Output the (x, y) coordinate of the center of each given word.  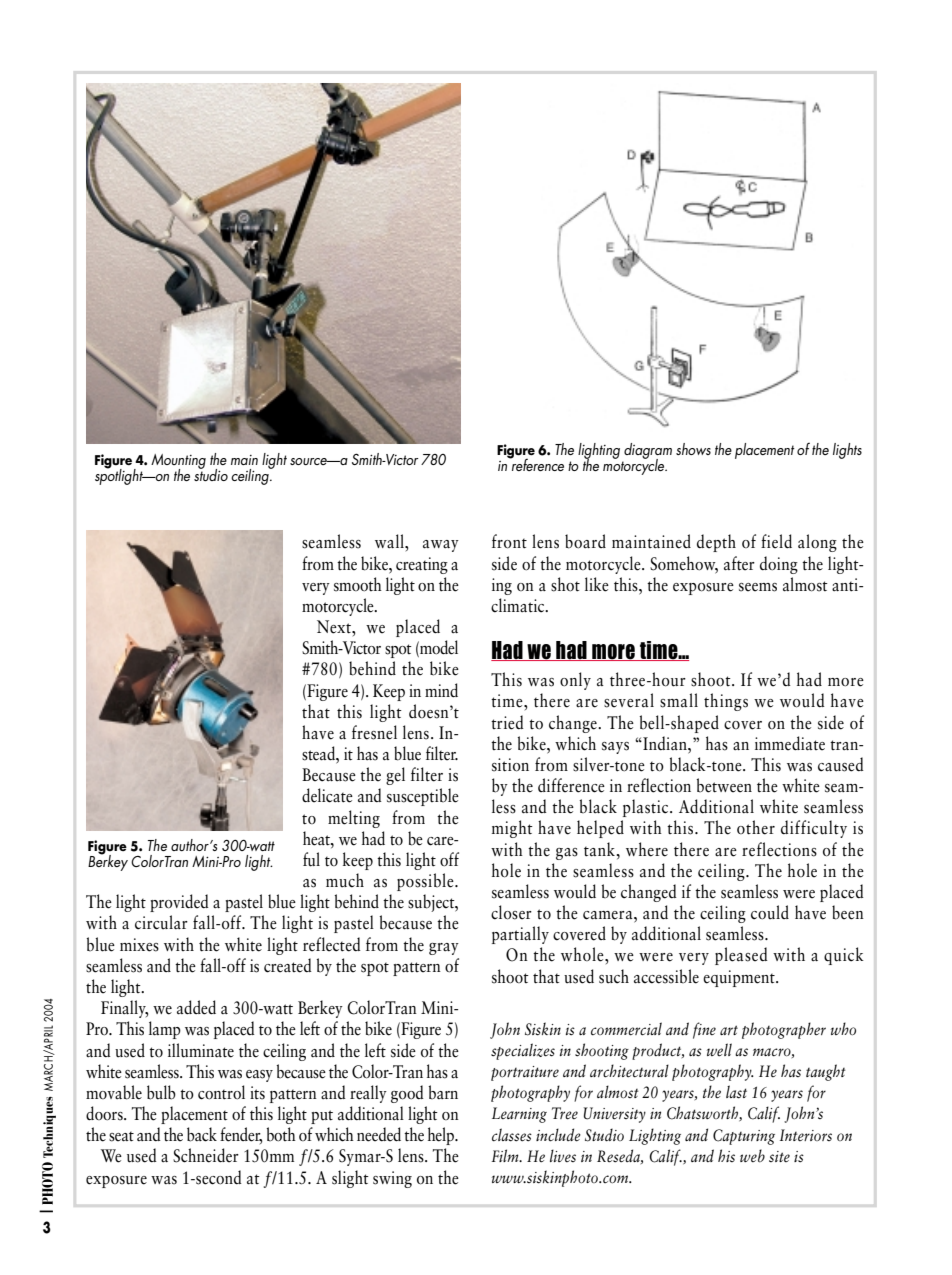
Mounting (178, 462)
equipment (740, 978)
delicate (327, 795)
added (196, 1007)
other (756, 827)
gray (444, 949)
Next (335, 627)
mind (441, 690)
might (512, 829)
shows (693, 449)
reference (537, 464)
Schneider (206, 1155)
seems (758, 587)
